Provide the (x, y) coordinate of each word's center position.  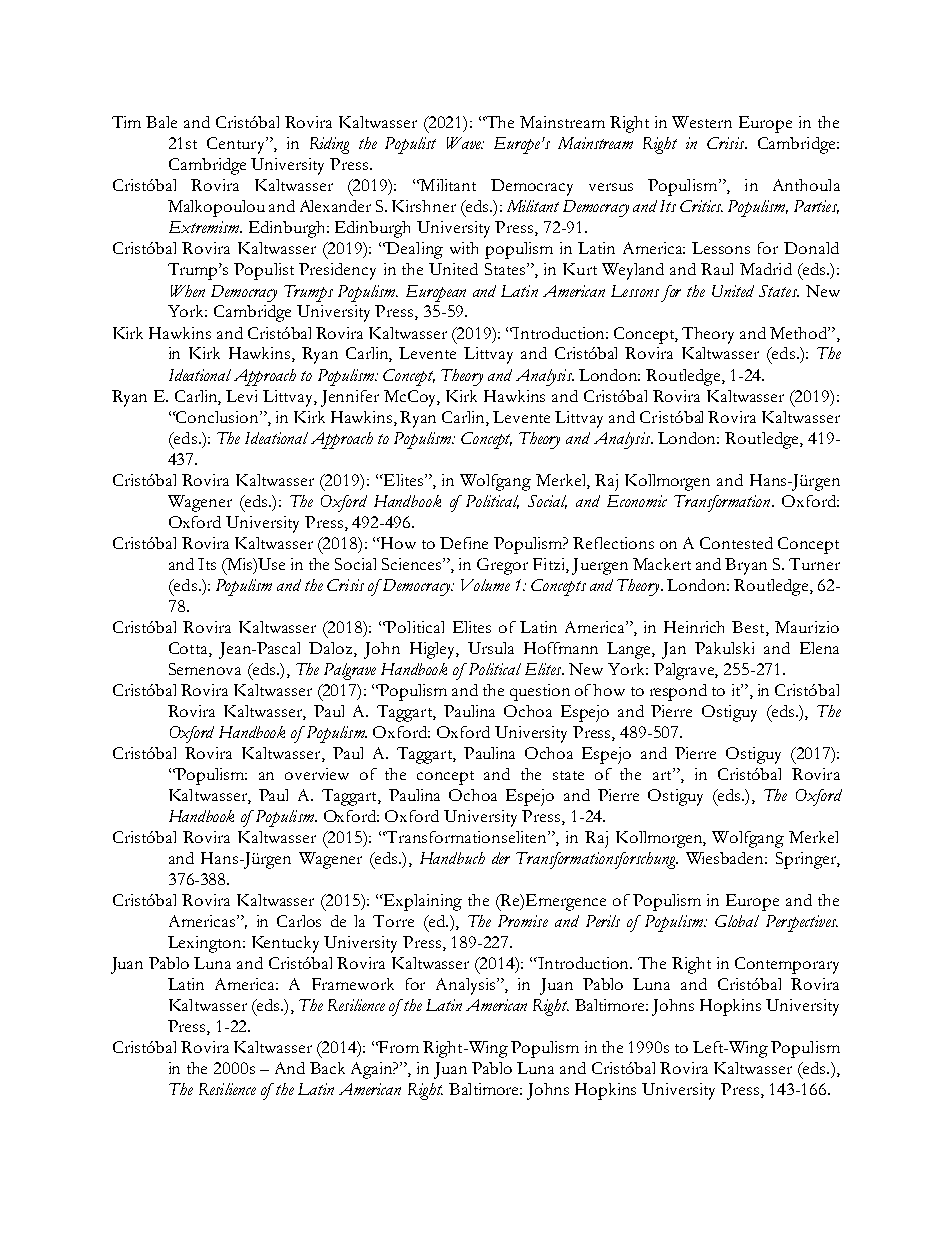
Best (749, 628)
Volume (485, 585)
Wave (465, 143)
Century (237, 145)
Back (327, 1068)
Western (702, 122)
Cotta (189, 648)
